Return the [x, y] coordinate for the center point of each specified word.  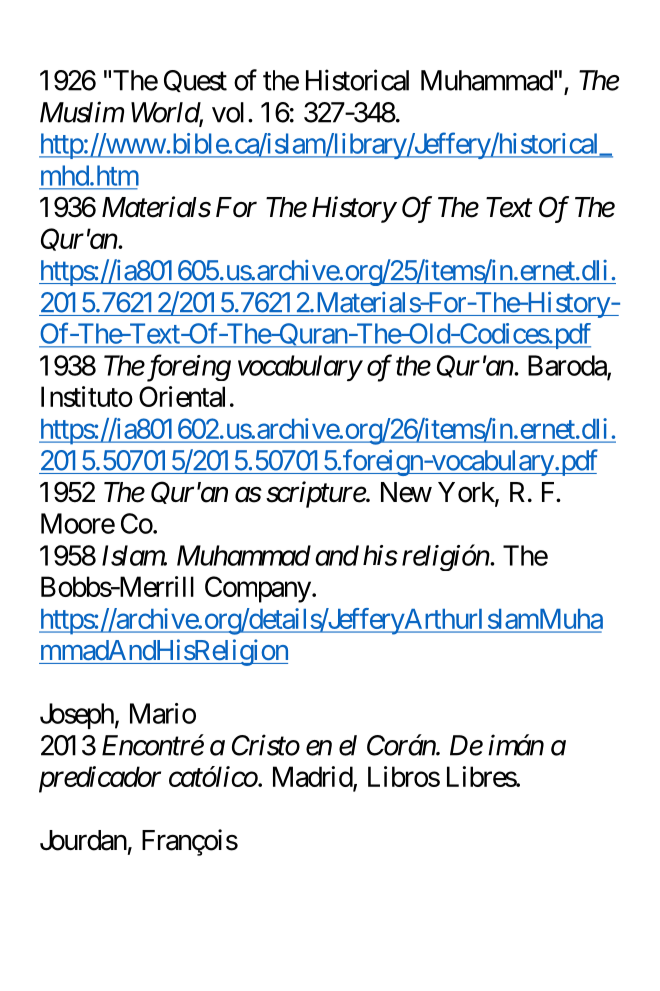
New [406, 492]
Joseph [77, 716]
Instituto [87, 396]
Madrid [313, 777]
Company [258, 589]
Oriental [182, 396]
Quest [195, 81]
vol [228, 112]
